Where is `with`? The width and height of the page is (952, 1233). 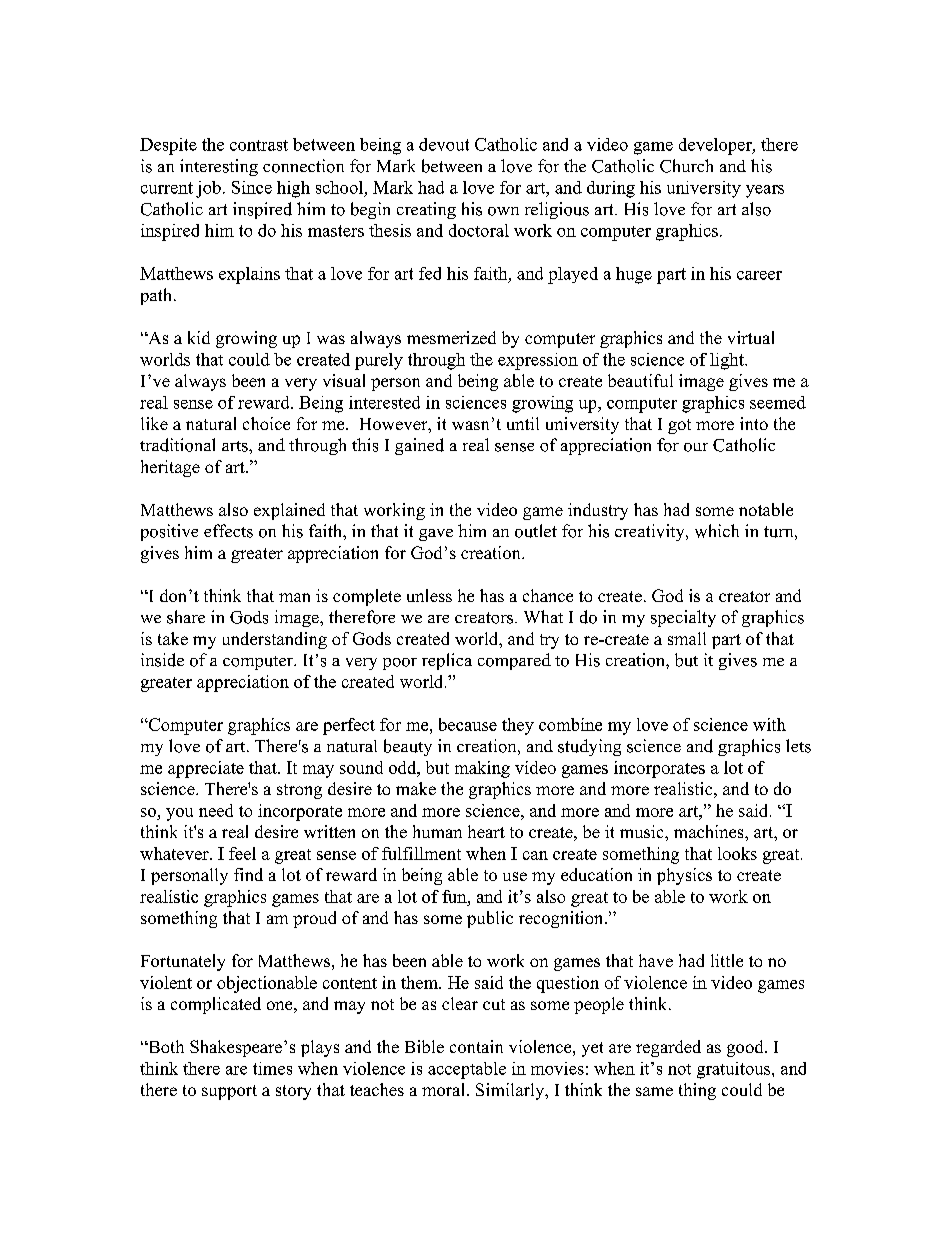
with is located at coordinates (769, 724).
